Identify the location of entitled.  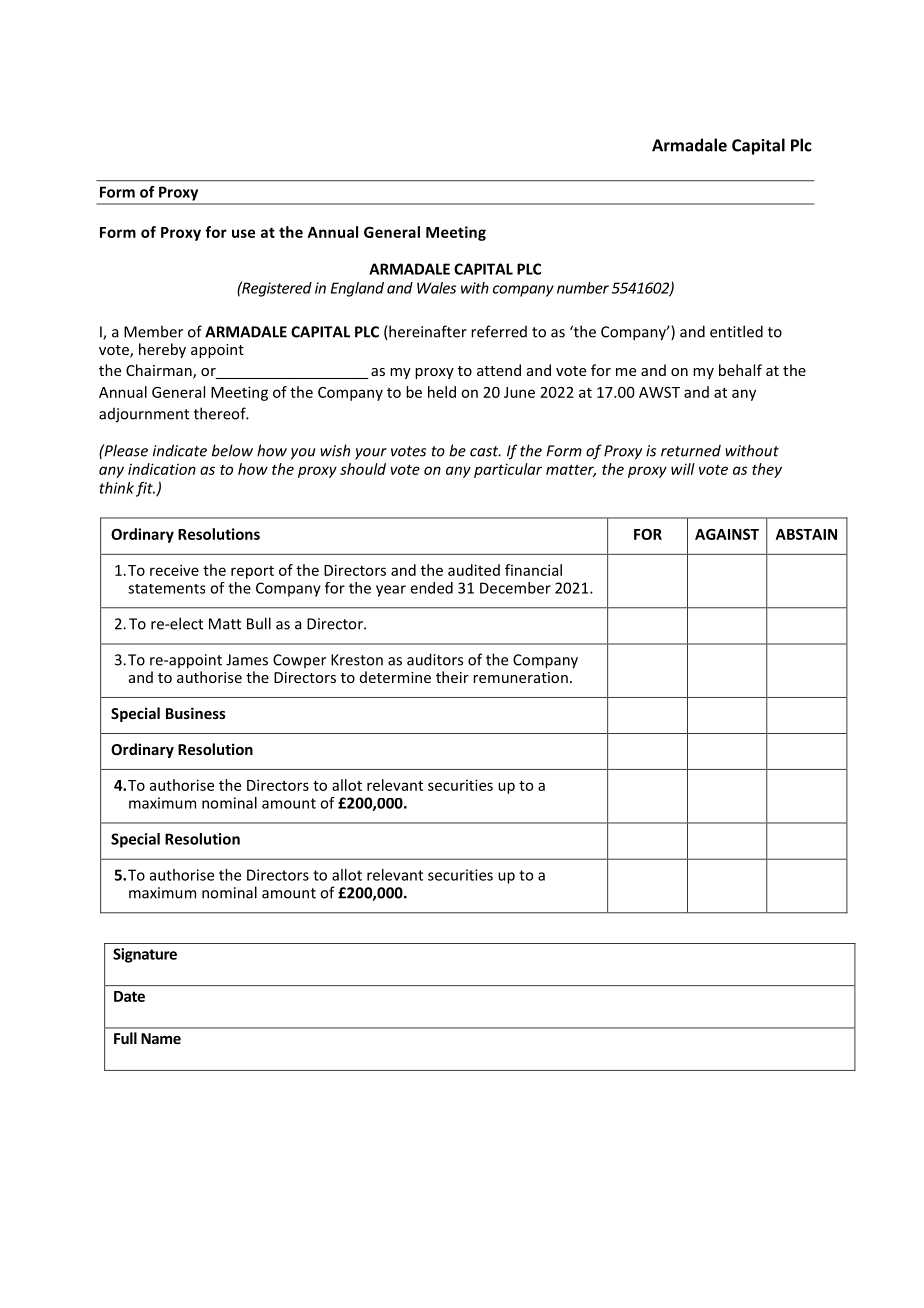
(736, 331).
